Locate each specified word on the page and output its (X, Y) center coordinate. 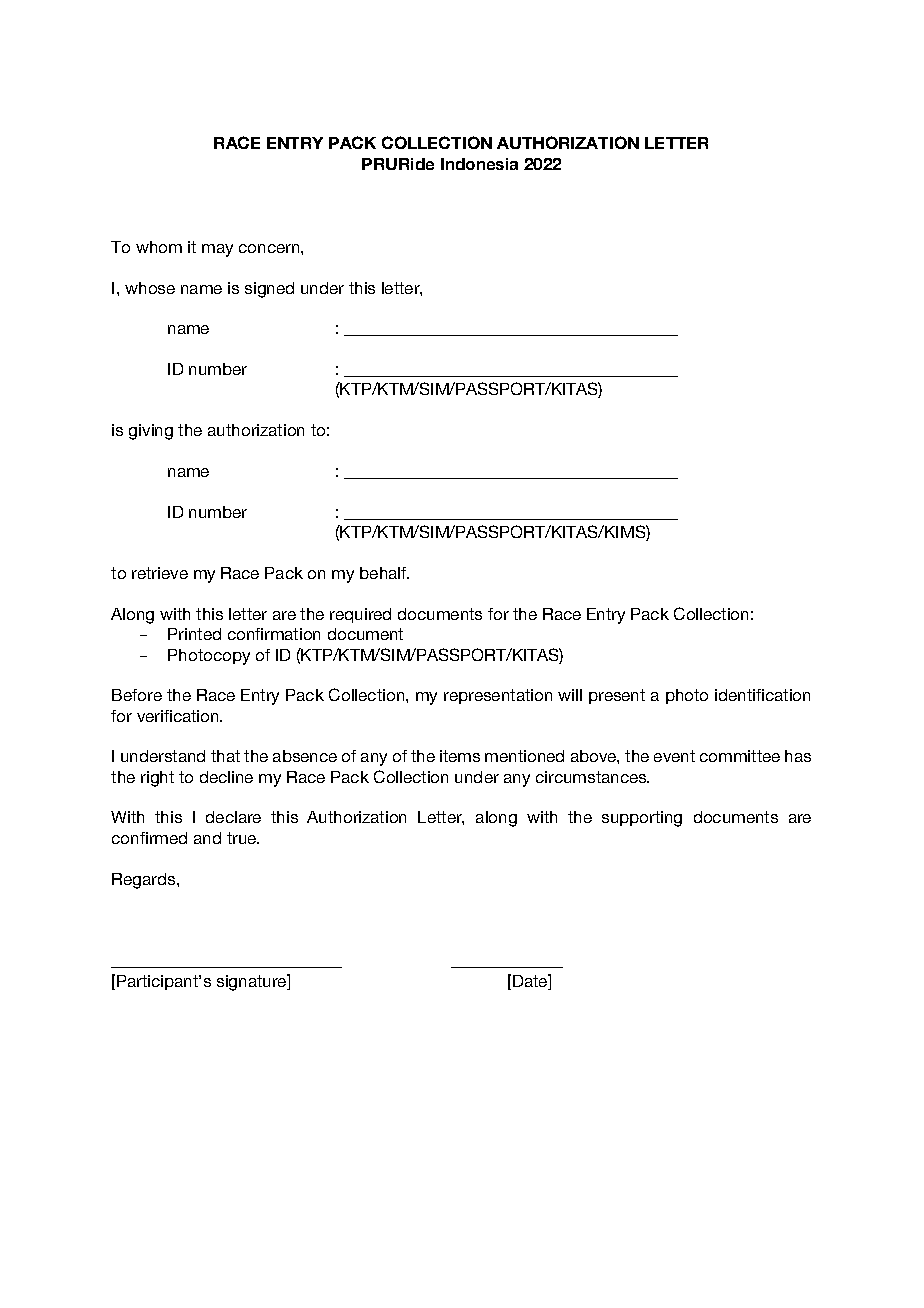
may (217, 250)
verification (179, 716)
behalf (384, 573)
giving (151, 432)
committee (740, 756)
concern (270, 248)
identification (762, 695)
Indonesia (479, 164)
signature (253, 982)
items (460, 756)
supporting (642, 819)
